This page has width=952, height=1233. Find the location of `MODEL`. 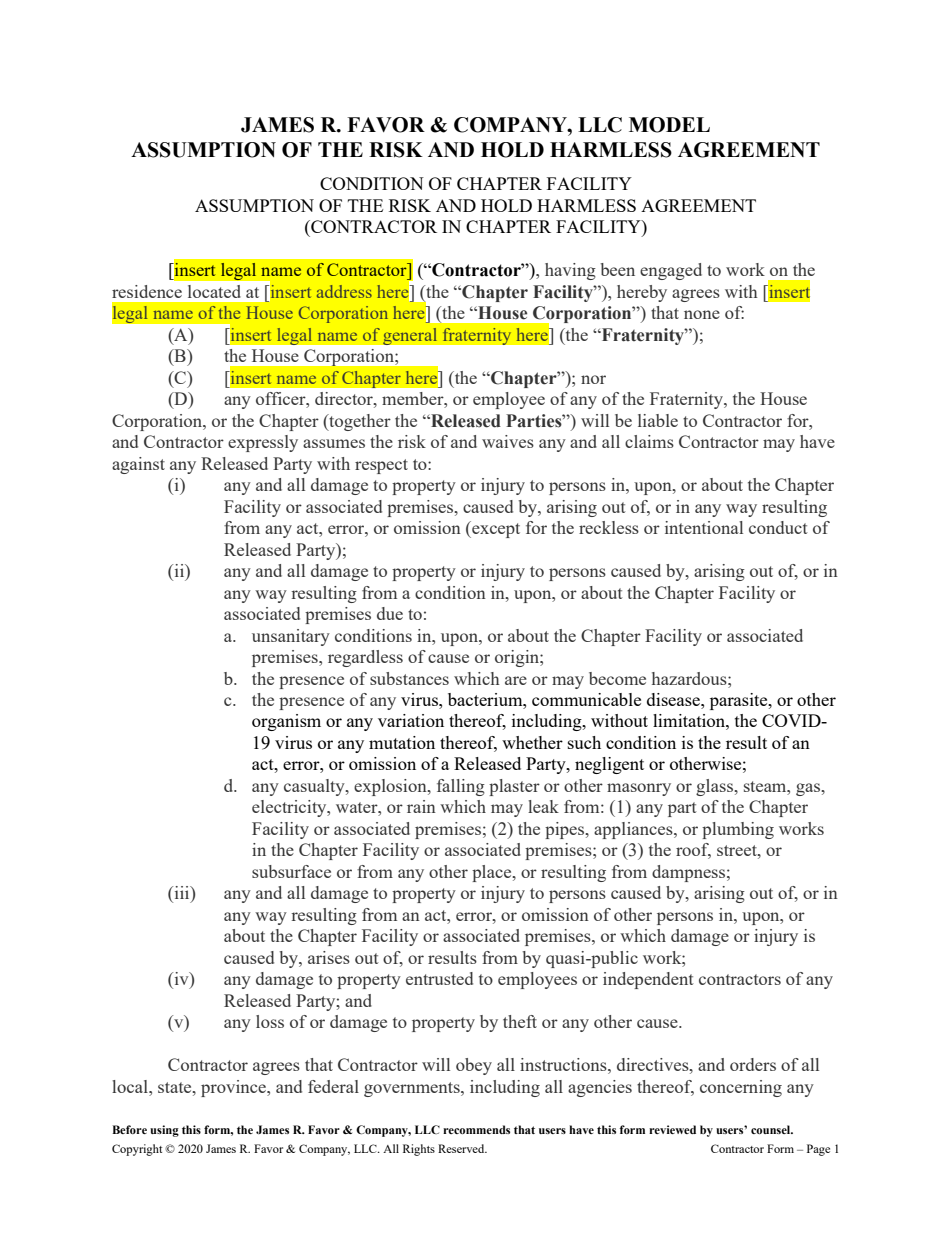

MODEL is located at coordinates (669, 125).
